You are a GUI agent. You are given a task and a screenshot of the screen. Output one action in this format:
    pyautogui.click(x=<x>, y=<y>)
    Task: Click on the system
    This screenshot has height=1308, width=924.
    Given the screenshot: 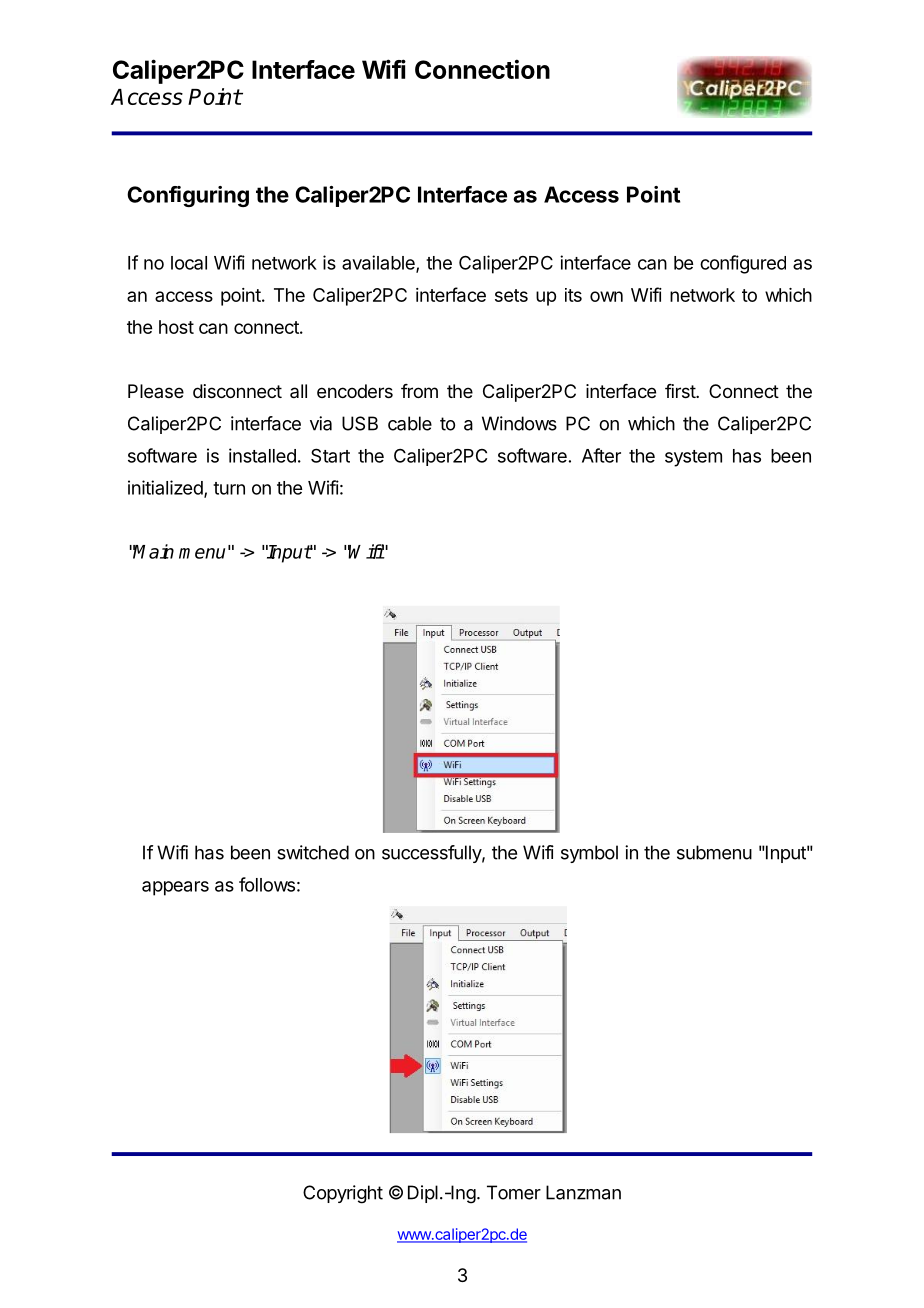 What is the action you would take?
    pyautogui.click(x=693, y=458)
